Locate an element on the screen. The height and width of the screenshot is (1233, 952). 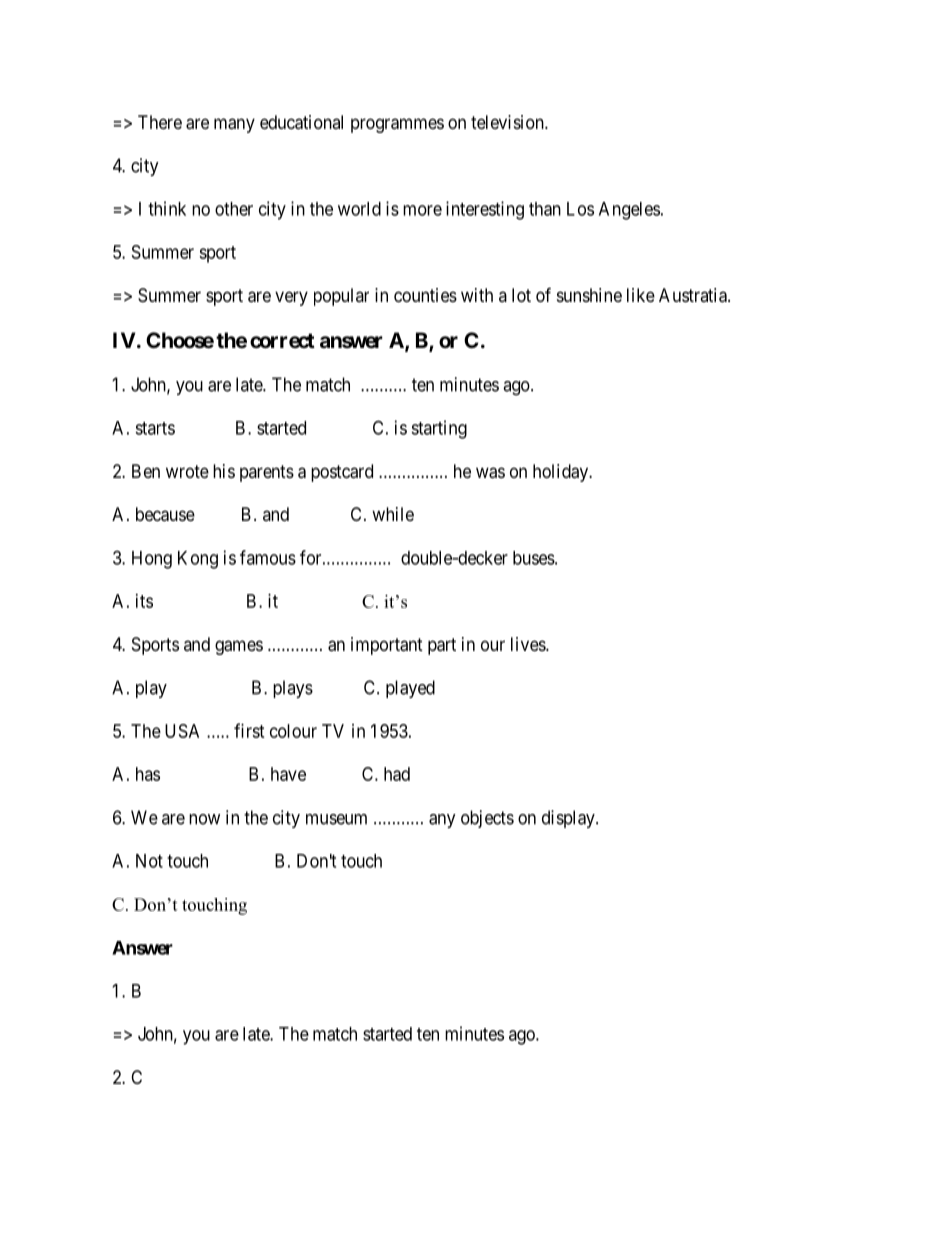
many is located at coordinates (234, 125).
